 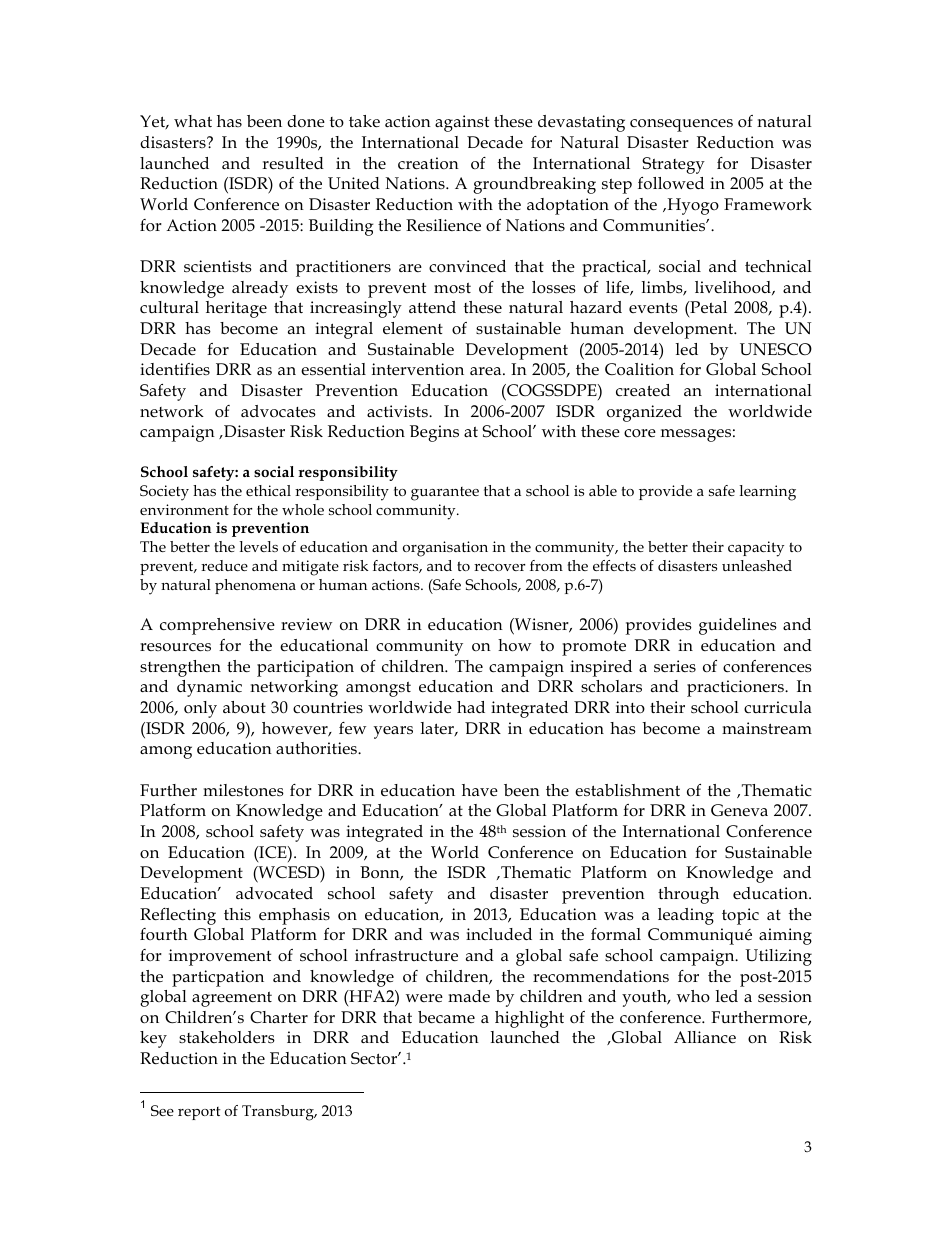 I want to click on Alliance, so click(x=705, y=1037).
